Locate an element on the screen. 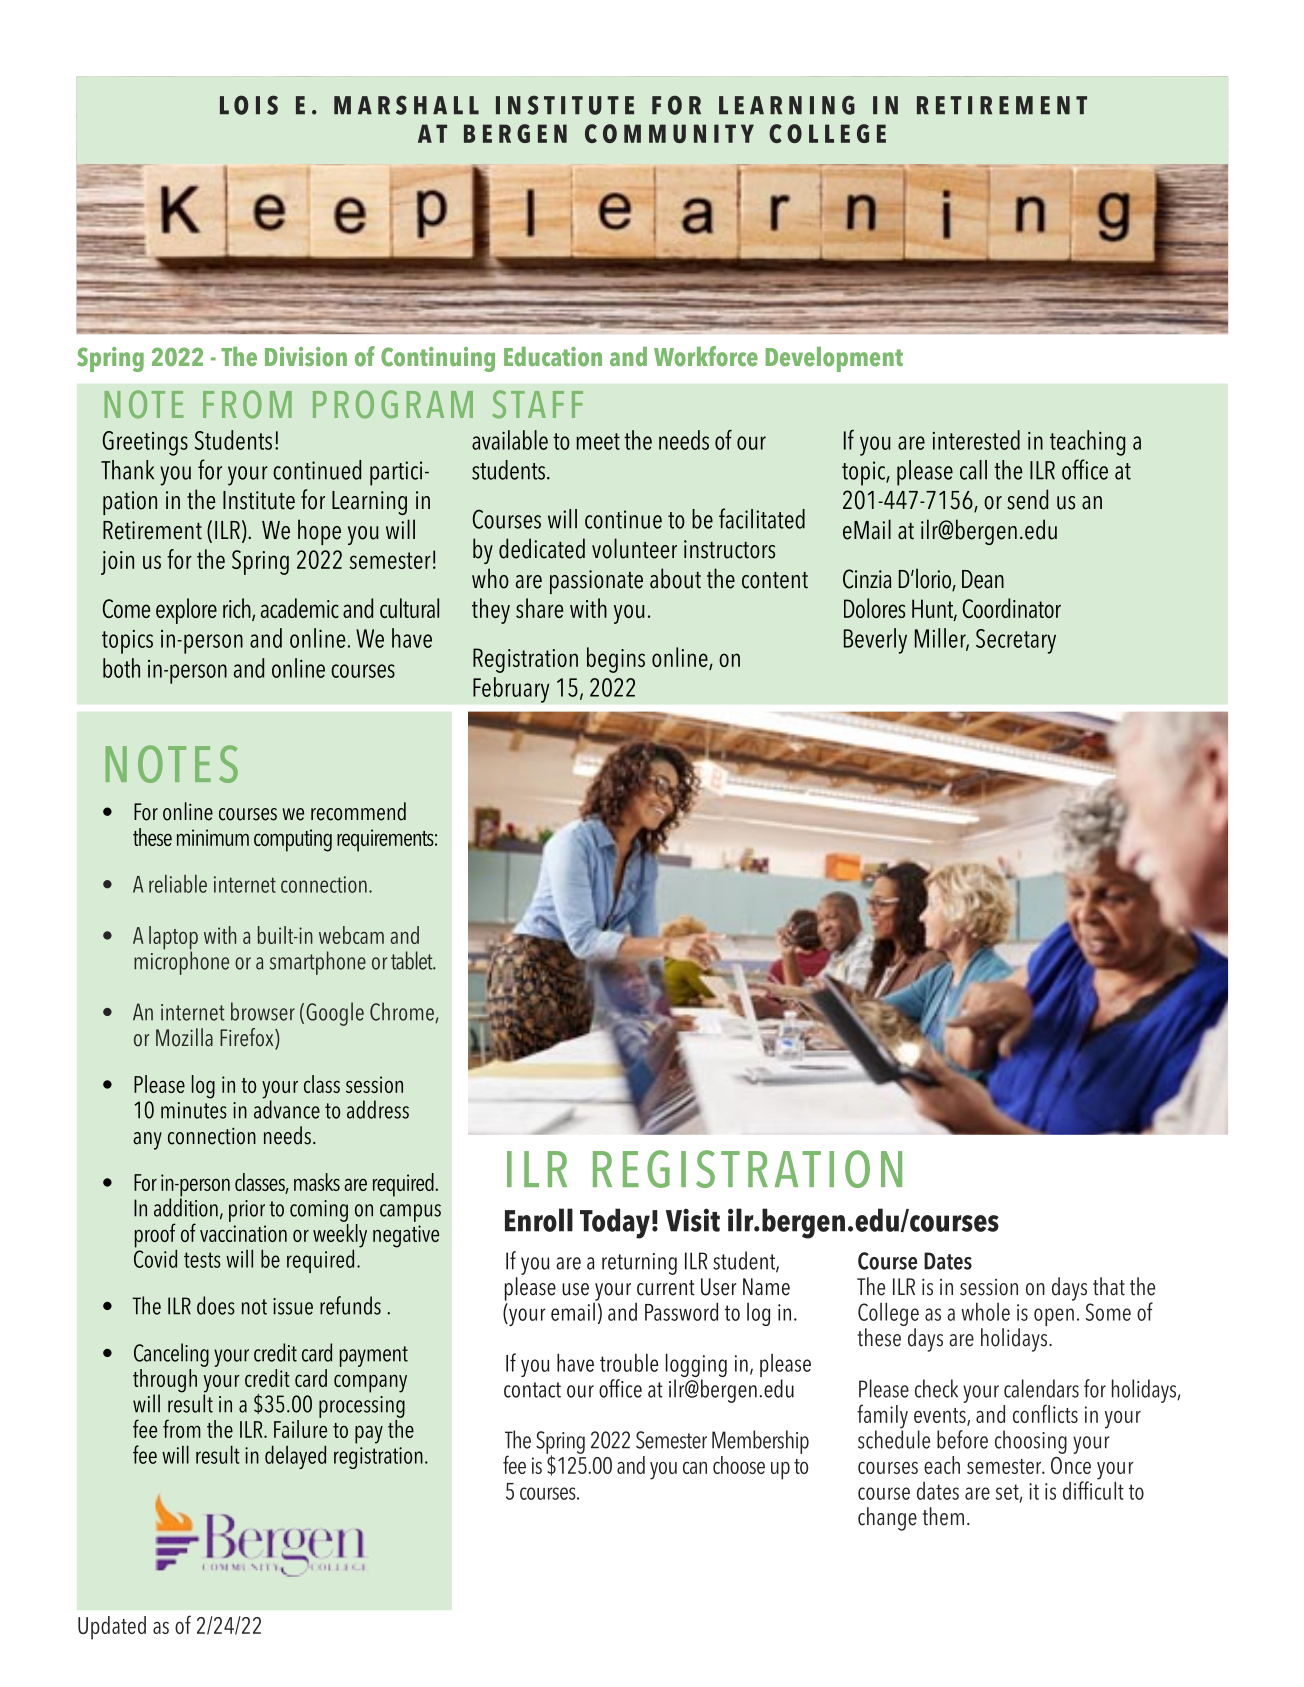 This screenshot has height=1687, width=1304. COMMUNITY is located at coordinates (669, 133).
